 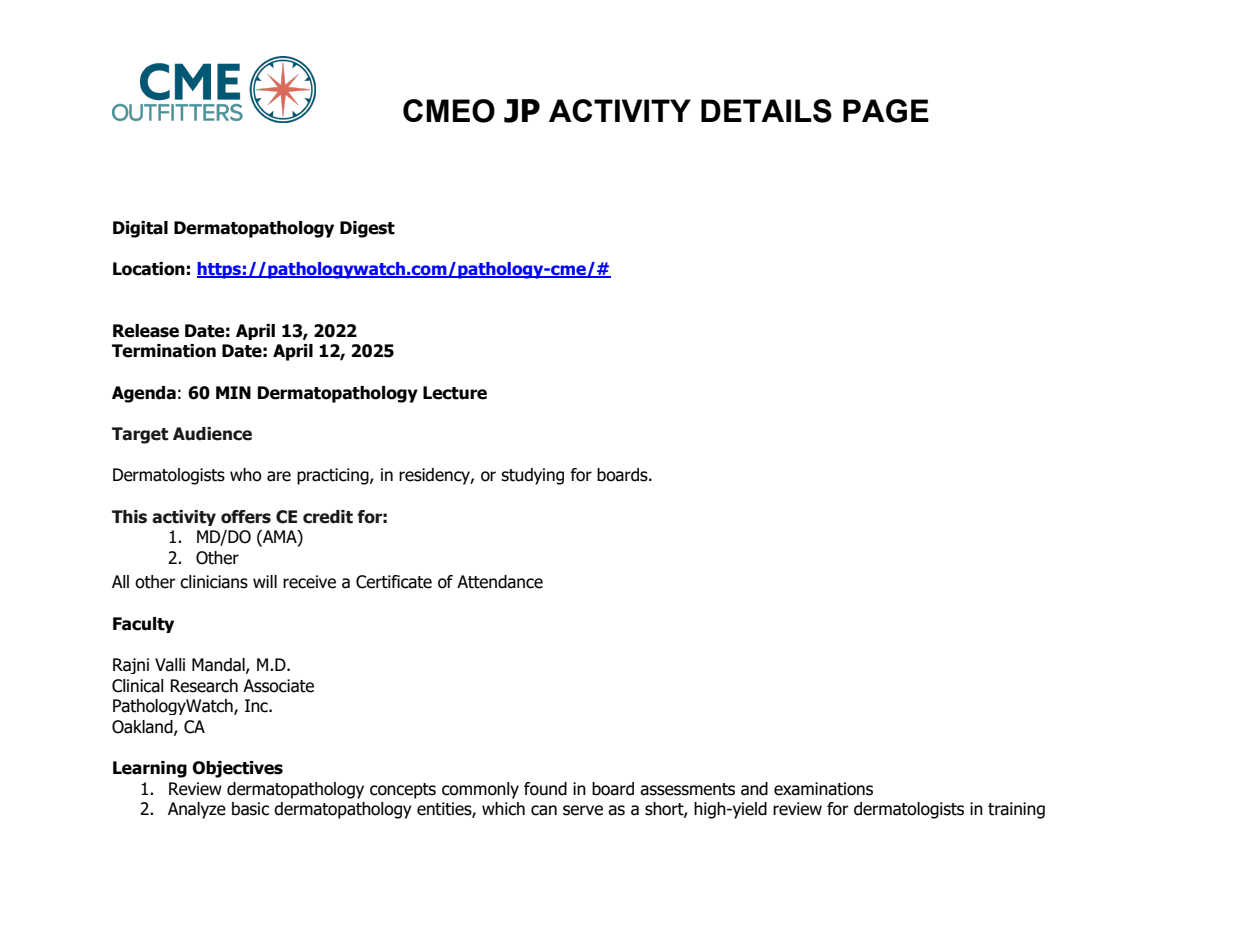 What do you see at coordinates (143, 625) in the screenshot?
I see `Faculty` at bounding box center [143, 625].
